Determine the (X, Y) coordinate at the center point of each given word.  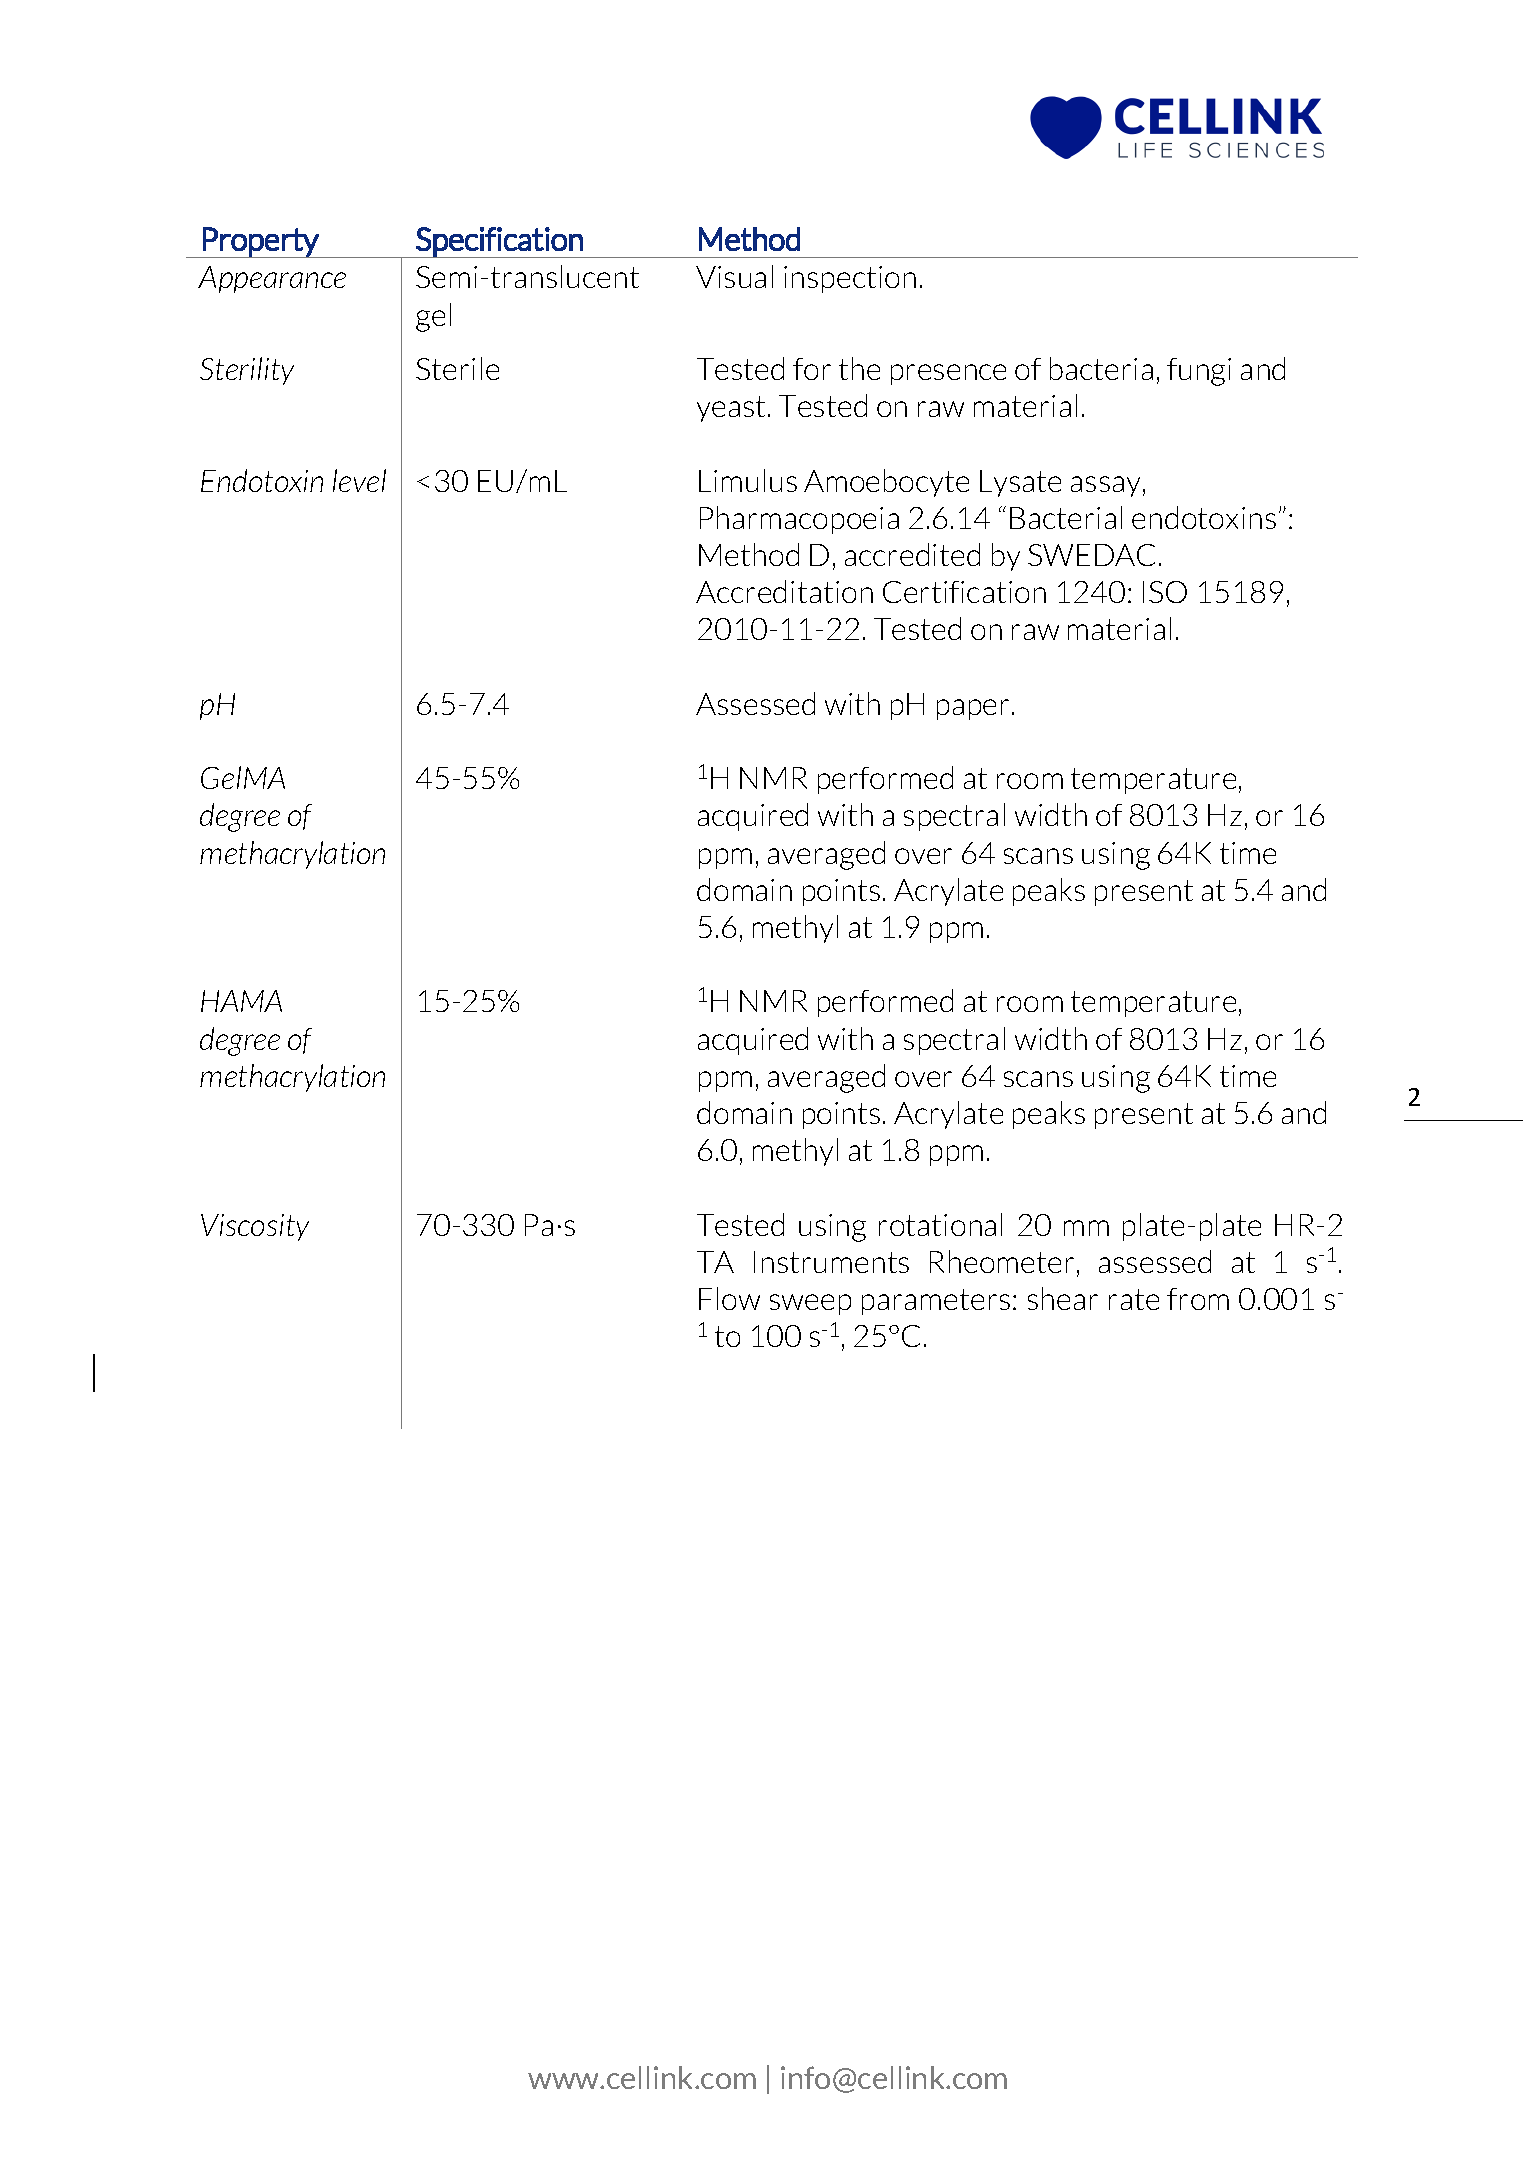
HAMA (241, 1001)
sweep (810, 1304)
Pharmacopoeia (799, 520)
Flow (729, 1298)
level (359, 480)
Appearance (272, 279)
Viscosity (255, 1227)
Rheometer (1002, 1261)
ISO (1165, 592)
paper (973, 709)
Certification (964, 592)
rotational (940, 1224)
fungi (1199, 372)
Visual (734, 276)
